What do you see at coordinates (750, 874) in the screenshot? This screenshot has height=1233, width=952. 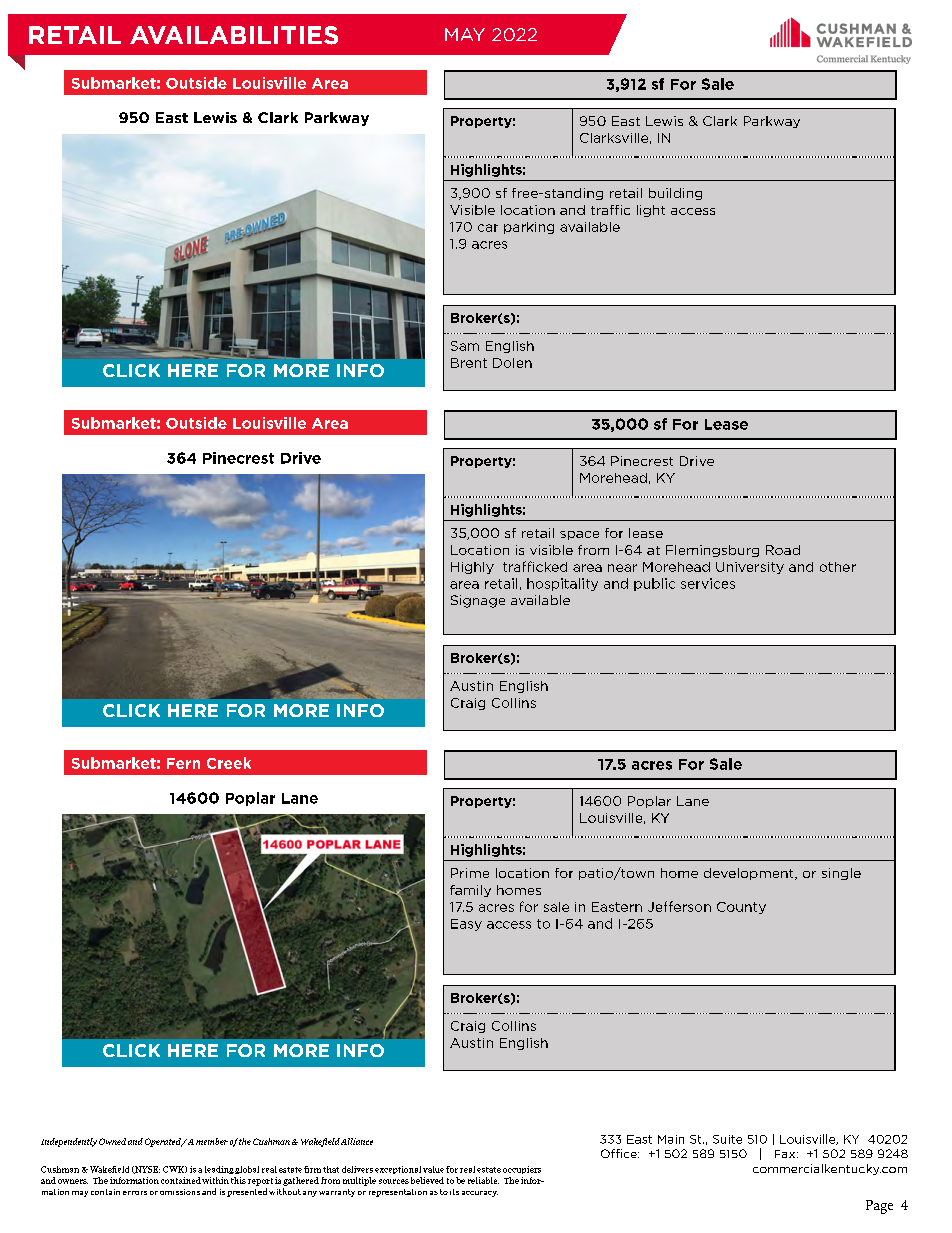 I see `development` at bounding box center [750, 874].
